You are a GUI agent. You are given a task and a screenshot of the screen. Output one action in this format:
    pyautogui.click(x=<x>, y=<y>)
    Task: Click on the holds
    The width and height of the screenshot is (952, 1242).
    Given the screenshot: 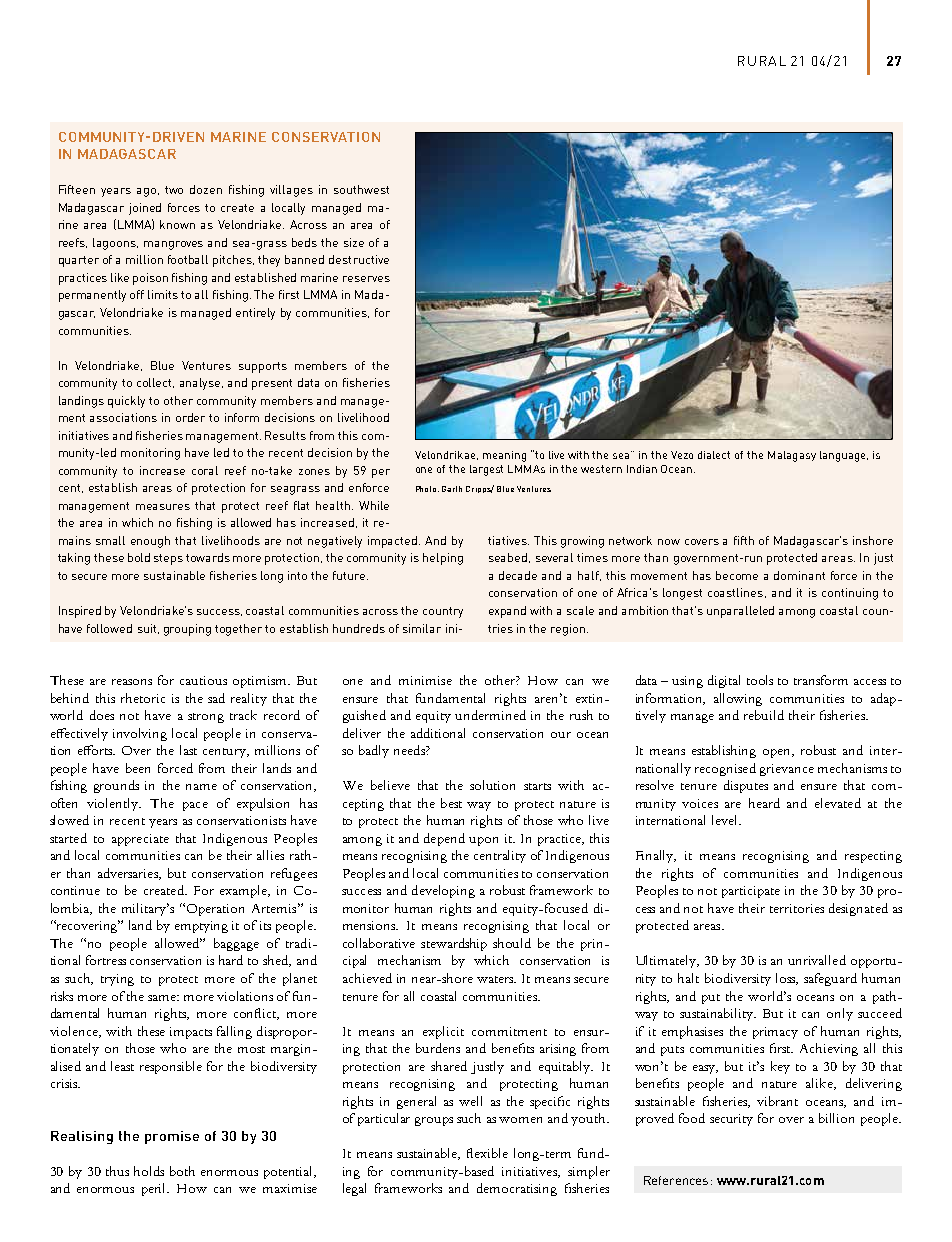 What is the action you would take?
    pyautogui.click(x=149, y=1171)
